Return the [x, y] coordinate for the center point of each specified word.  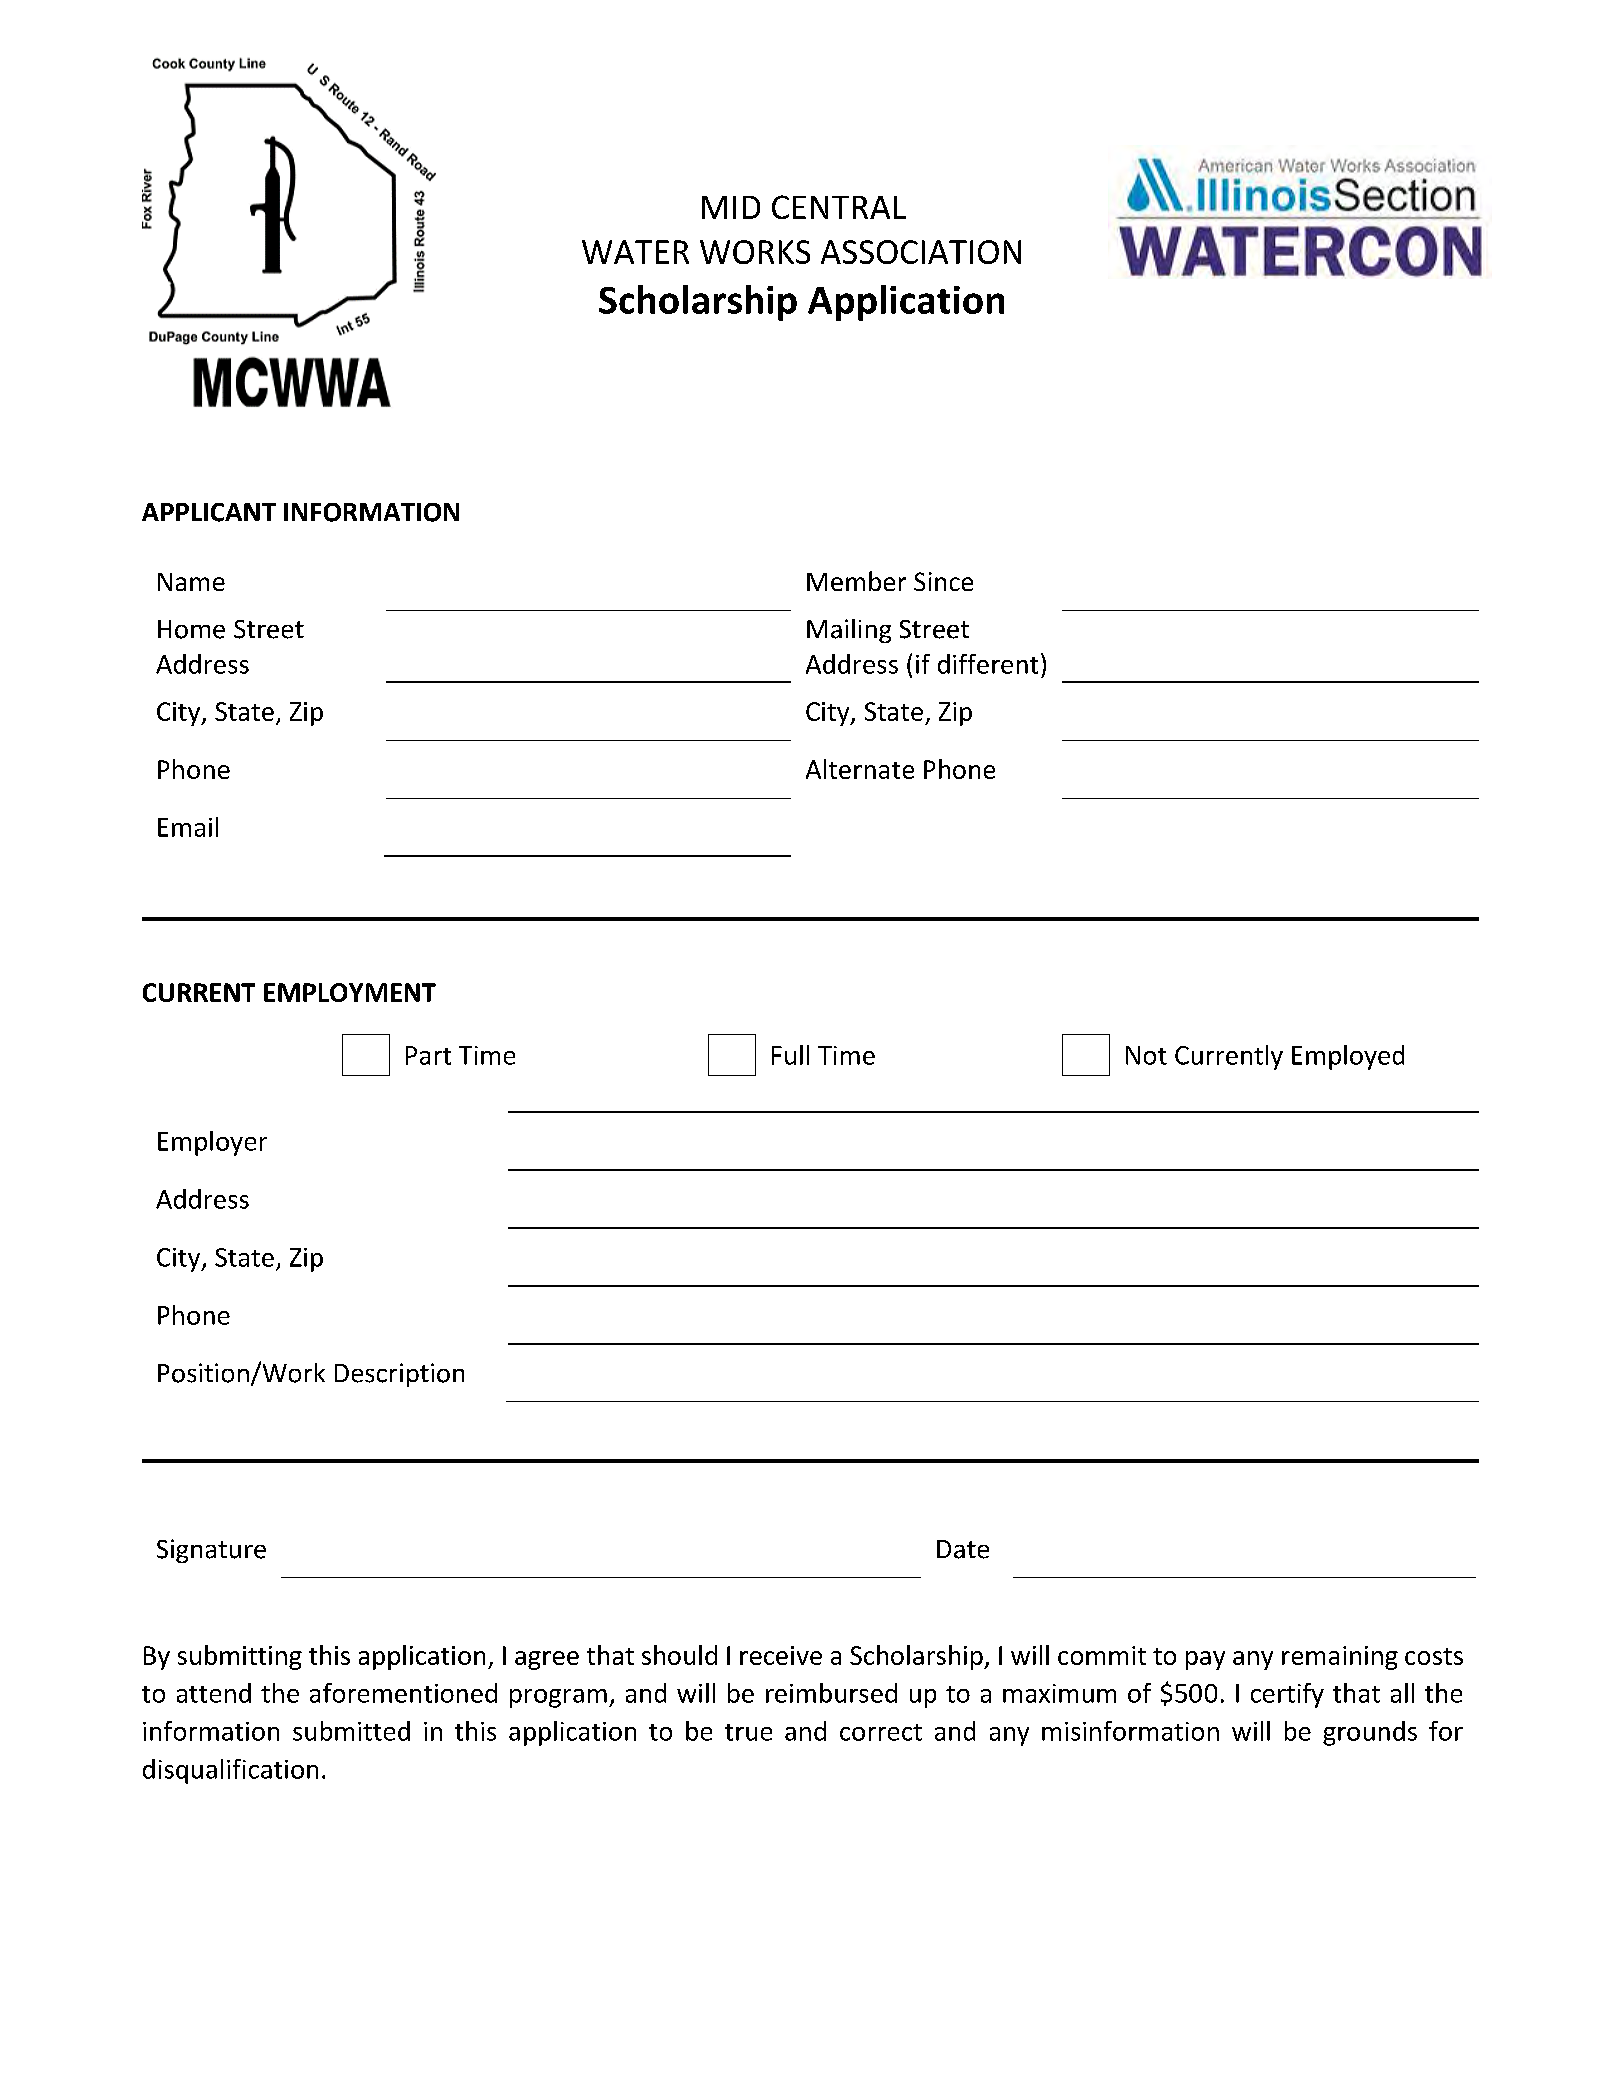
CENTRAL [839, 207]
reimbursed [831, 1693]
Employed [1348, 1057]
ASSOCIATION [921, 252]
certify [1287, 1695]
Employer [212, 1143]
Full [790, 1055]
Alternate [860, 769]
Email [188, 827]
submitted [351, 1731]
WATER [635, 252]
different [988, 664]
